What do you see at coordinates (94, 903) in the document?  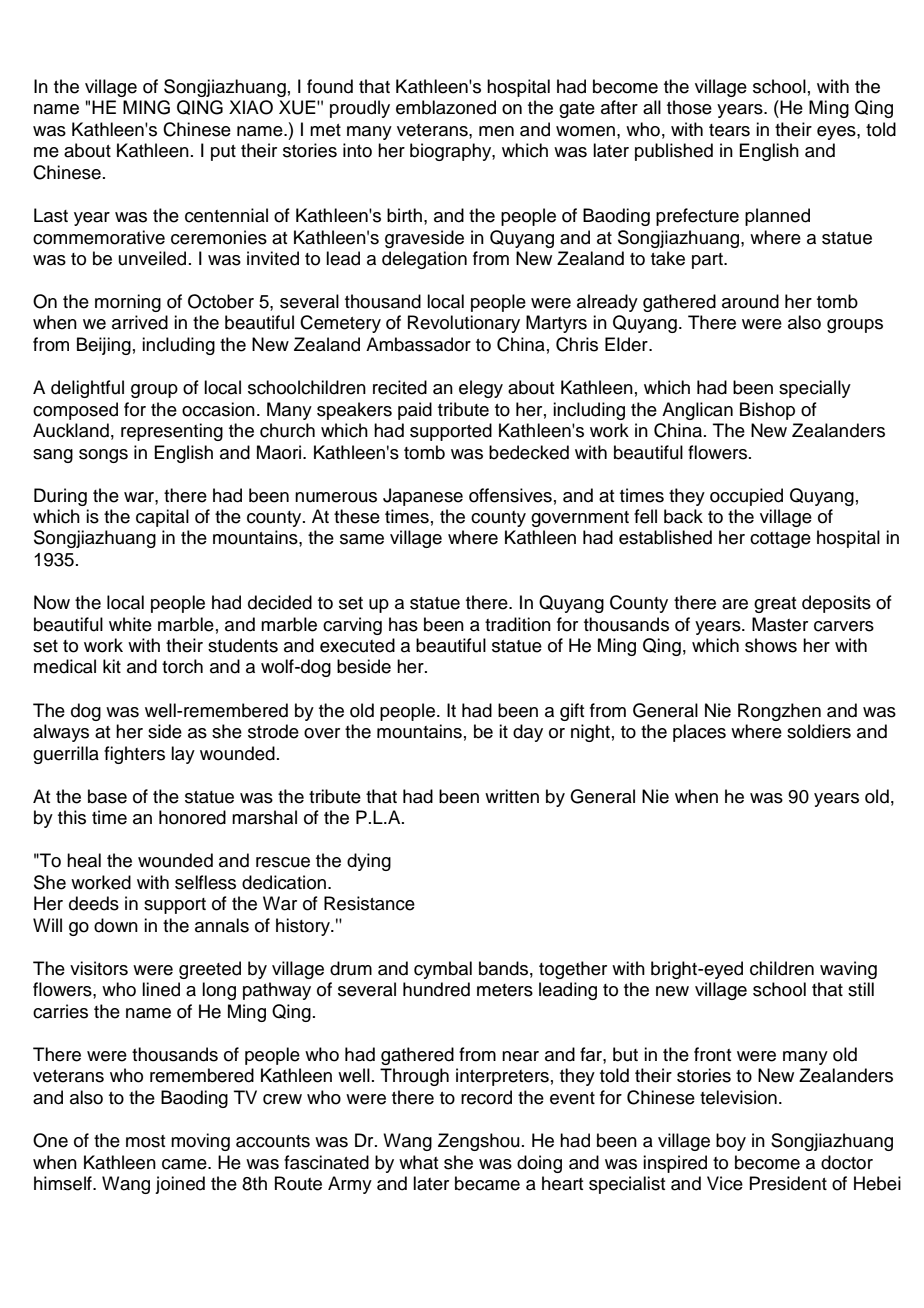 I see `deeds` at bounding box center [94, 903].
